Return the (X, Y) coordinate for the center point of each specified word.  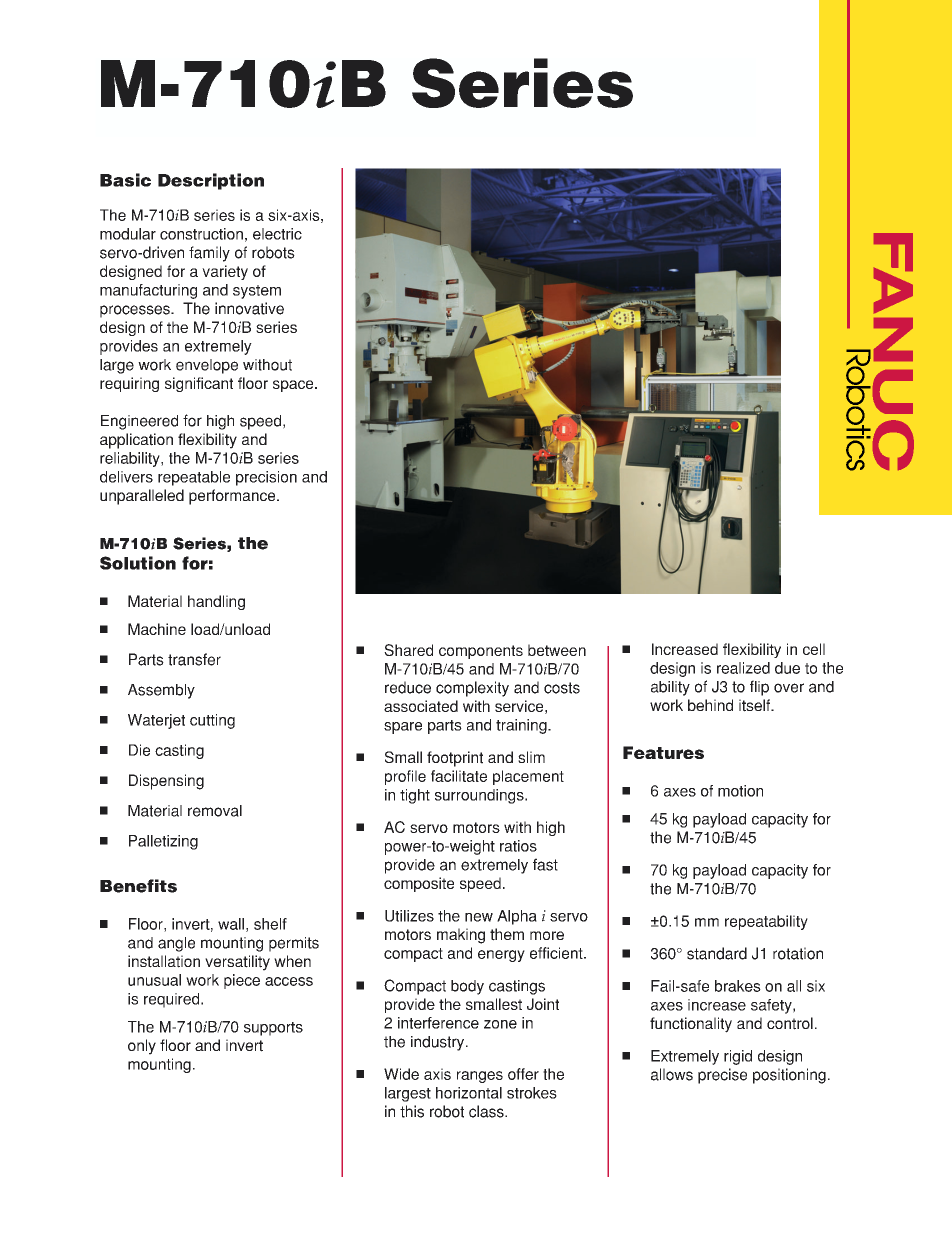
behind (710, 705)
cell (814, 649)
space (294, 386)
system (257, 292)
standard (717, 953)
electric (277, 234)
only (142, 1047)
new (479, 917)
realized (743, 668)
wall (231, 924)
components (481, 652)
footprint (455, 759)
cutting (212, 721)
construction (201, 234)
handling (216, 602)
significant (199, 384)
